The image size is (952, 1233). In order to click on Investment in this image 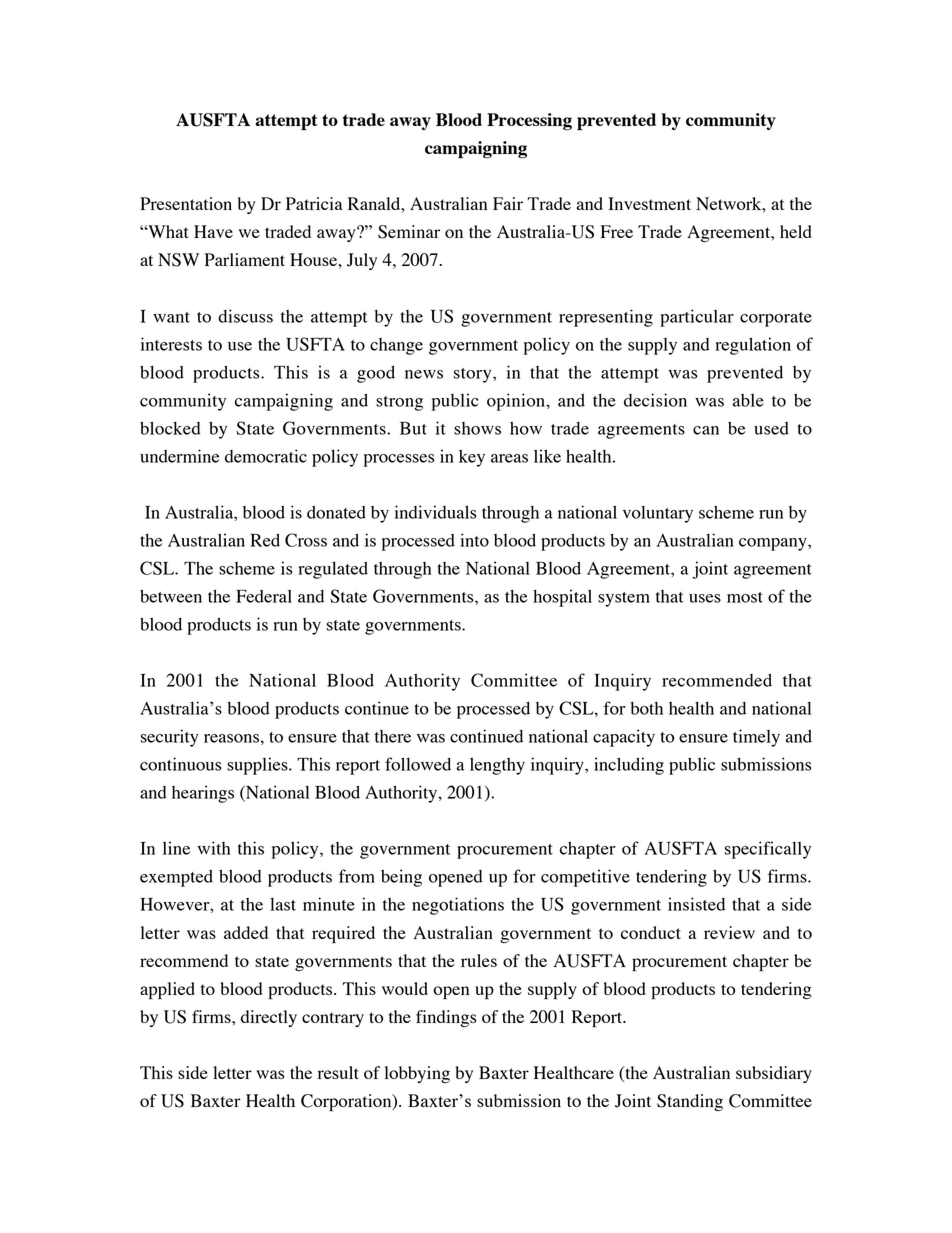, I will do `click(649, 203)`.
